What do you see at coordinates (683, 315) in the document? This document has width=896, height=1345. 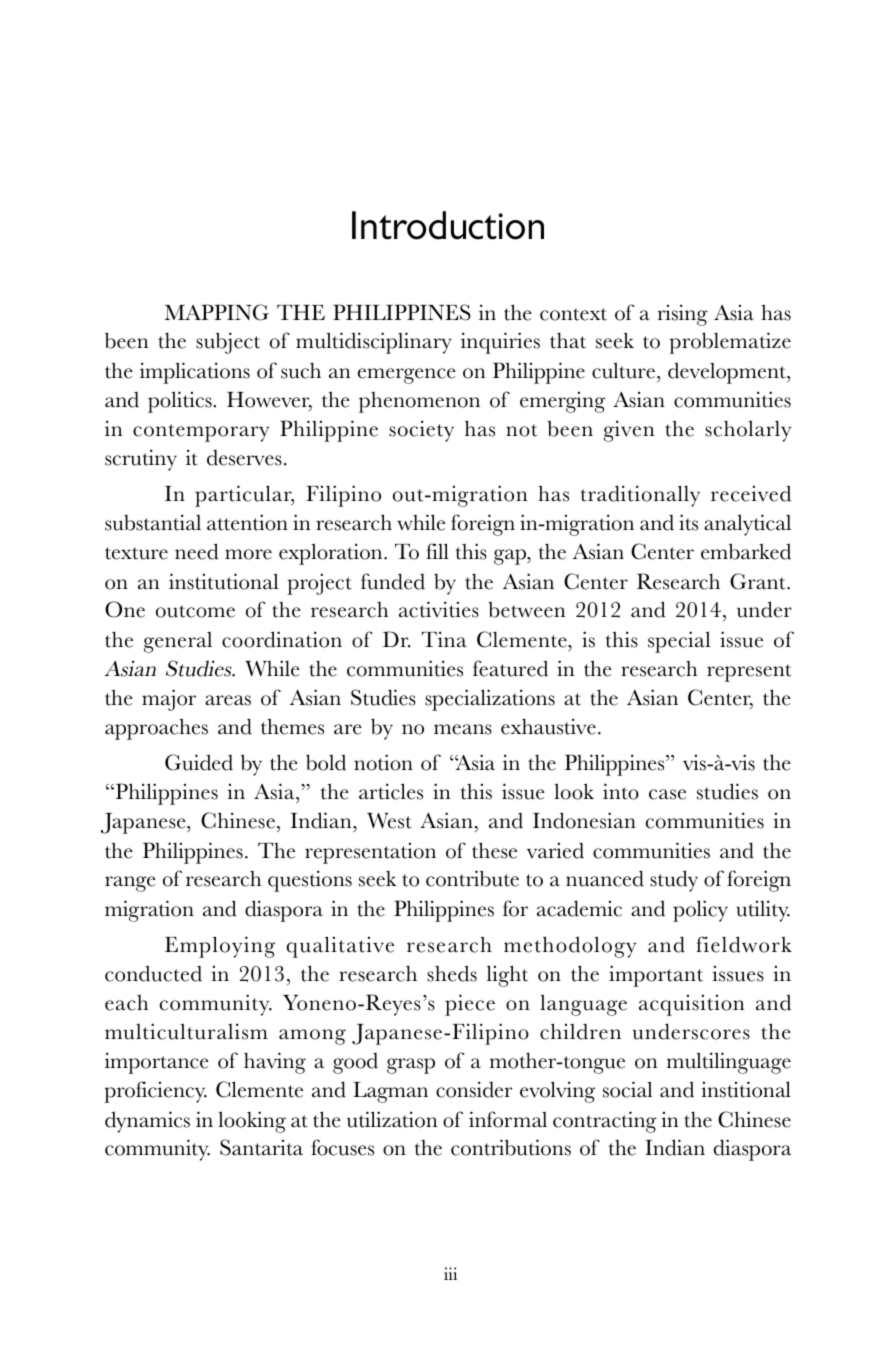 I see `rising` at bounding box center [683, 315].
